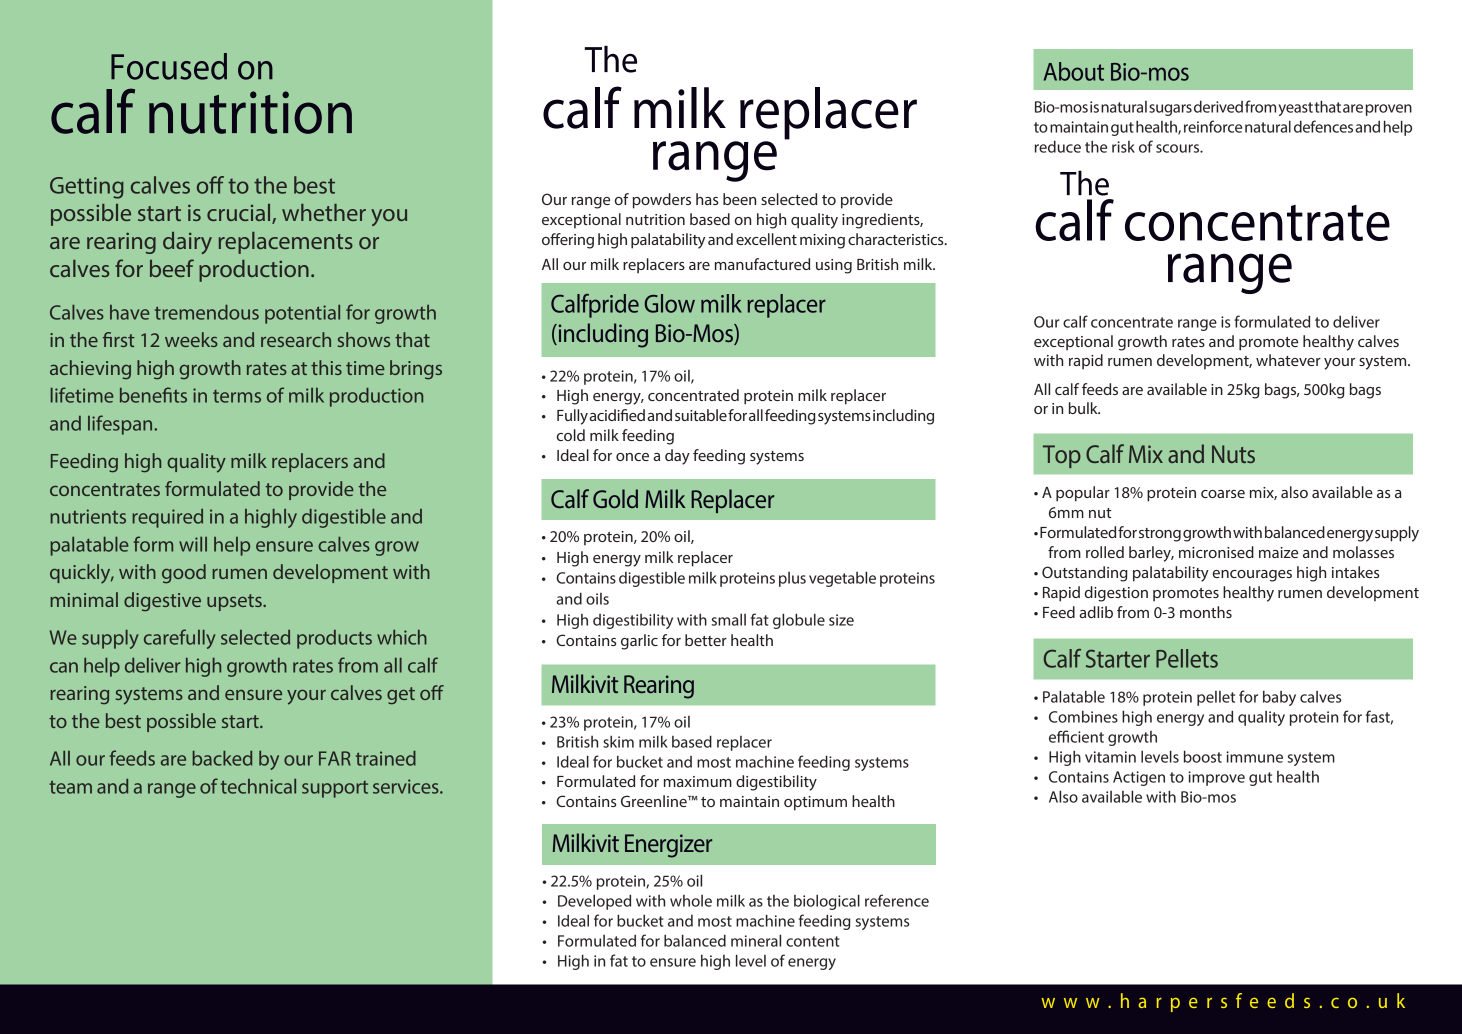 This screenshot has width=1462, height=1034. What do you see at coordinates (594, 902) in the screenshot?
I see `Developed` at bounding box center [594, 902].
